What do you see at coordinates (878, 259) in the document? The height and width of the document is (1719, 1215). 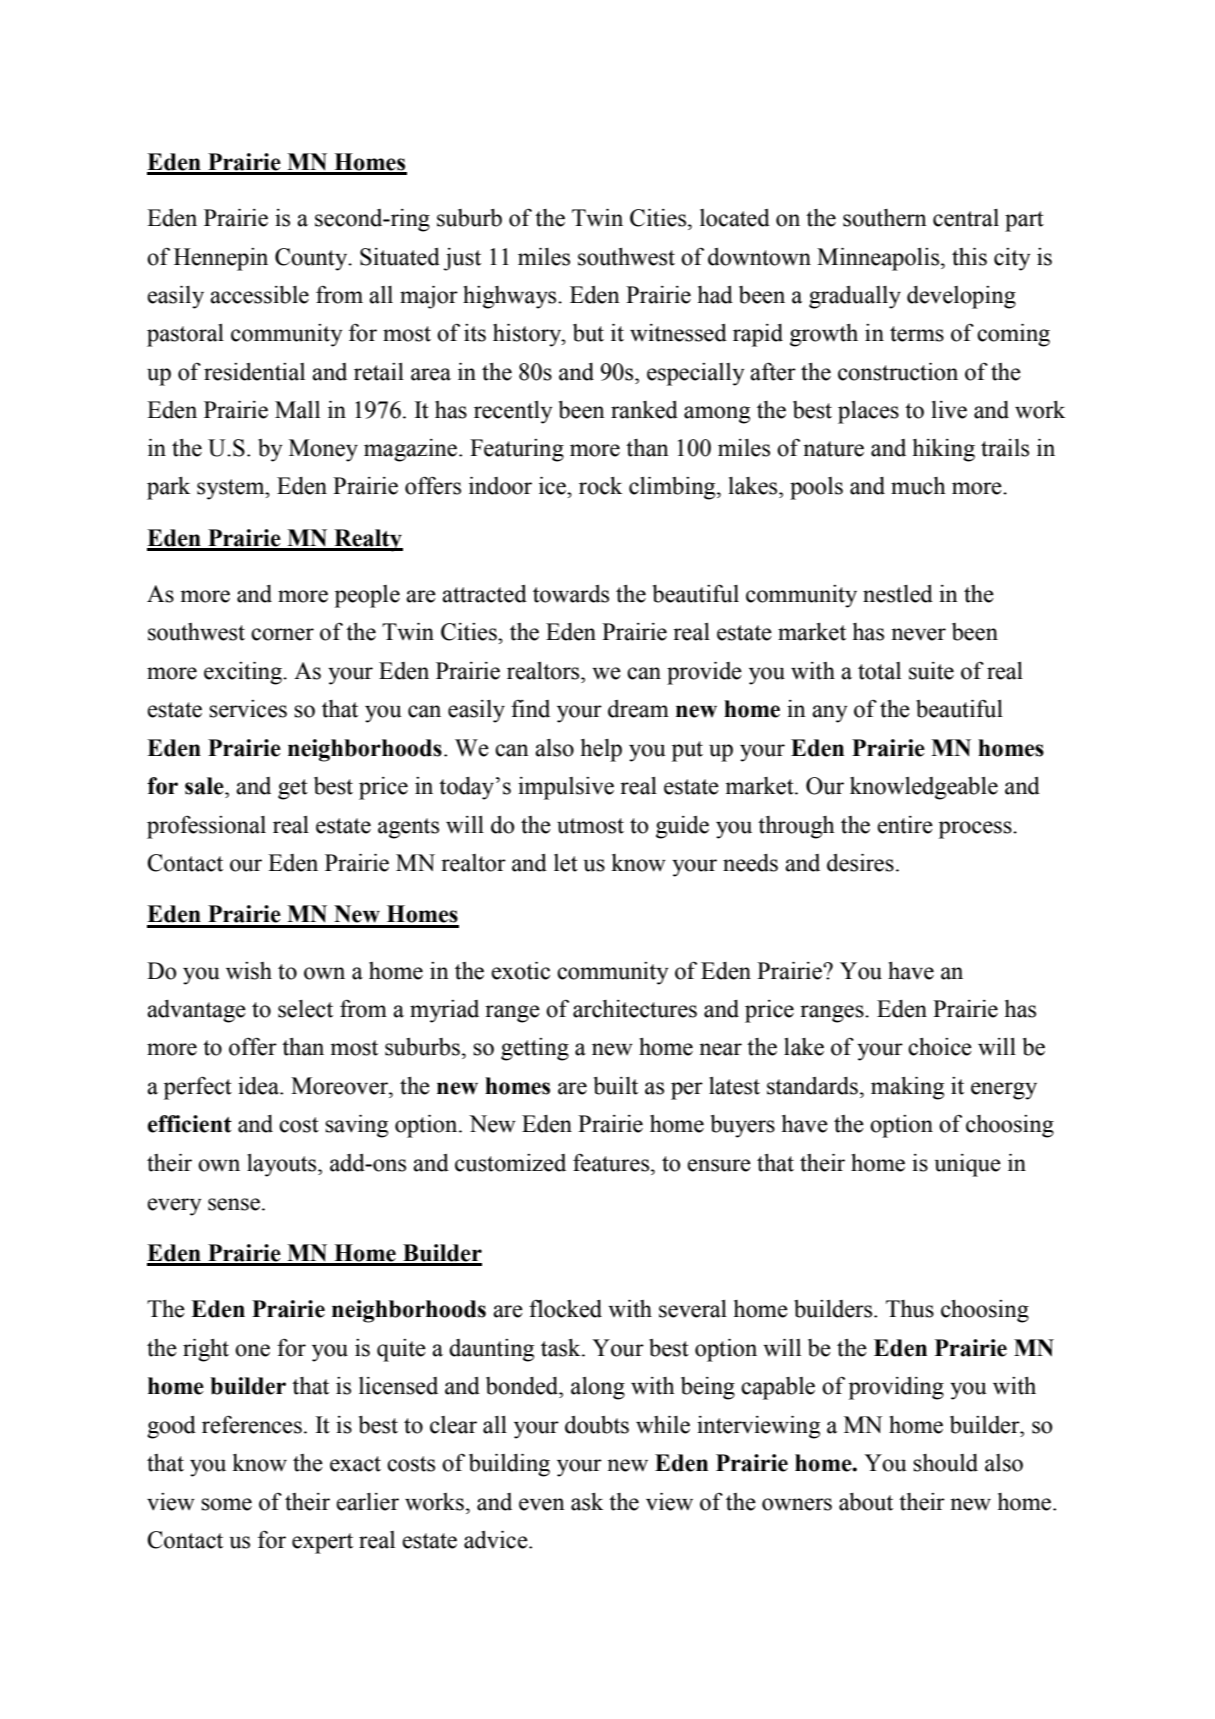 I see `Minneapolis` at bounding box center [878, 259].
